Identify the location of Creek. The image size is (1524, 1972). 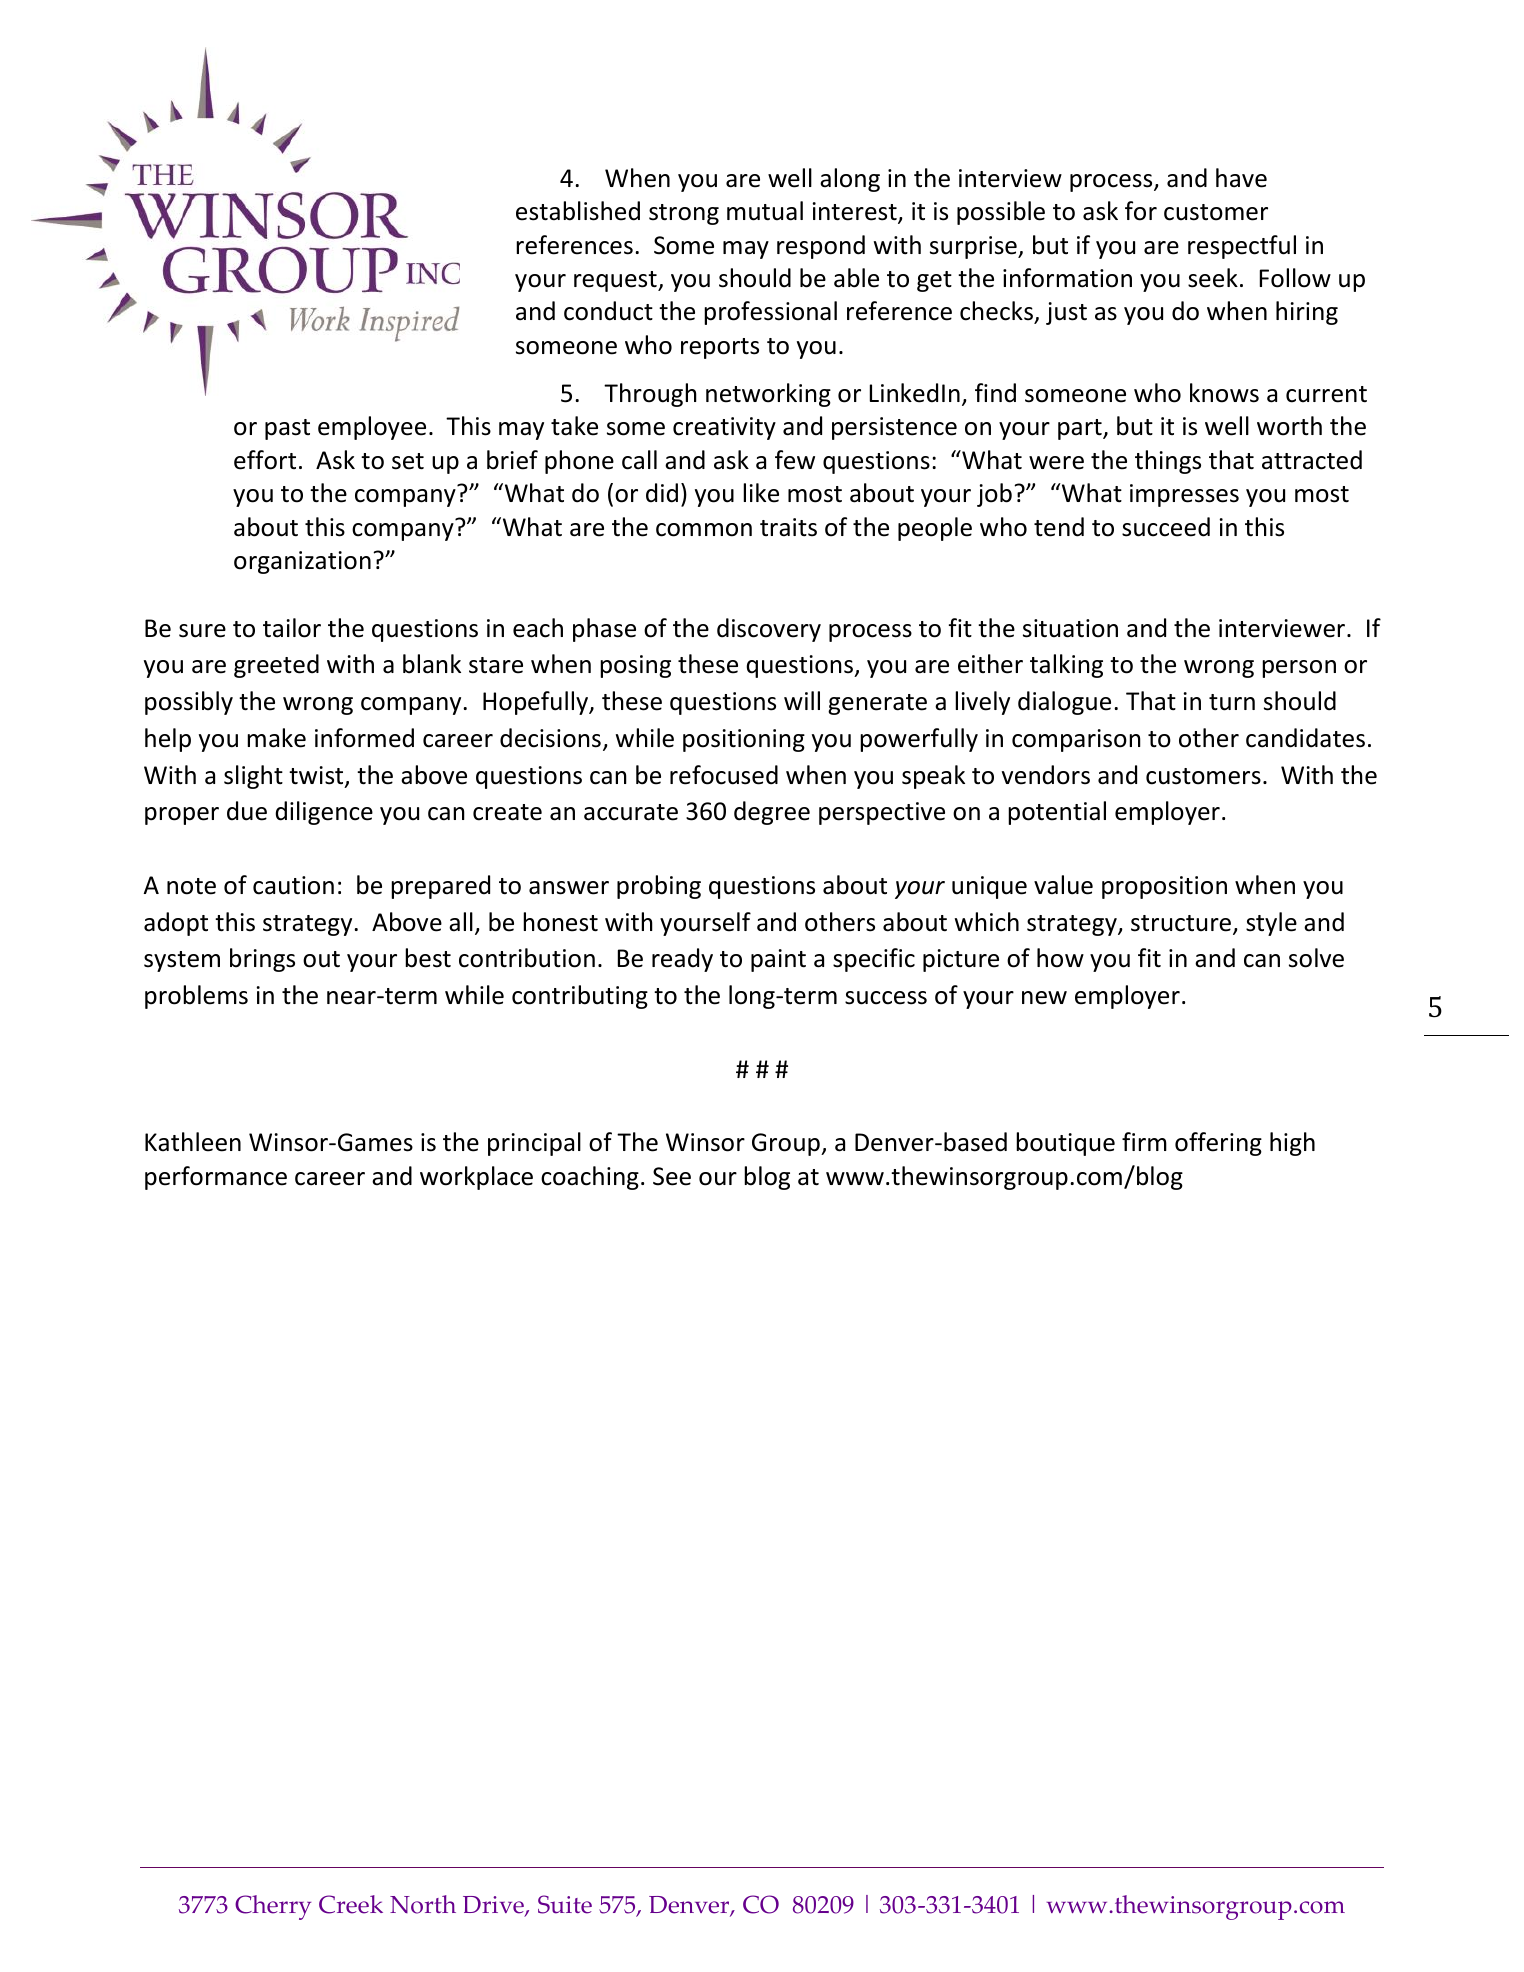
(351, 1904).
